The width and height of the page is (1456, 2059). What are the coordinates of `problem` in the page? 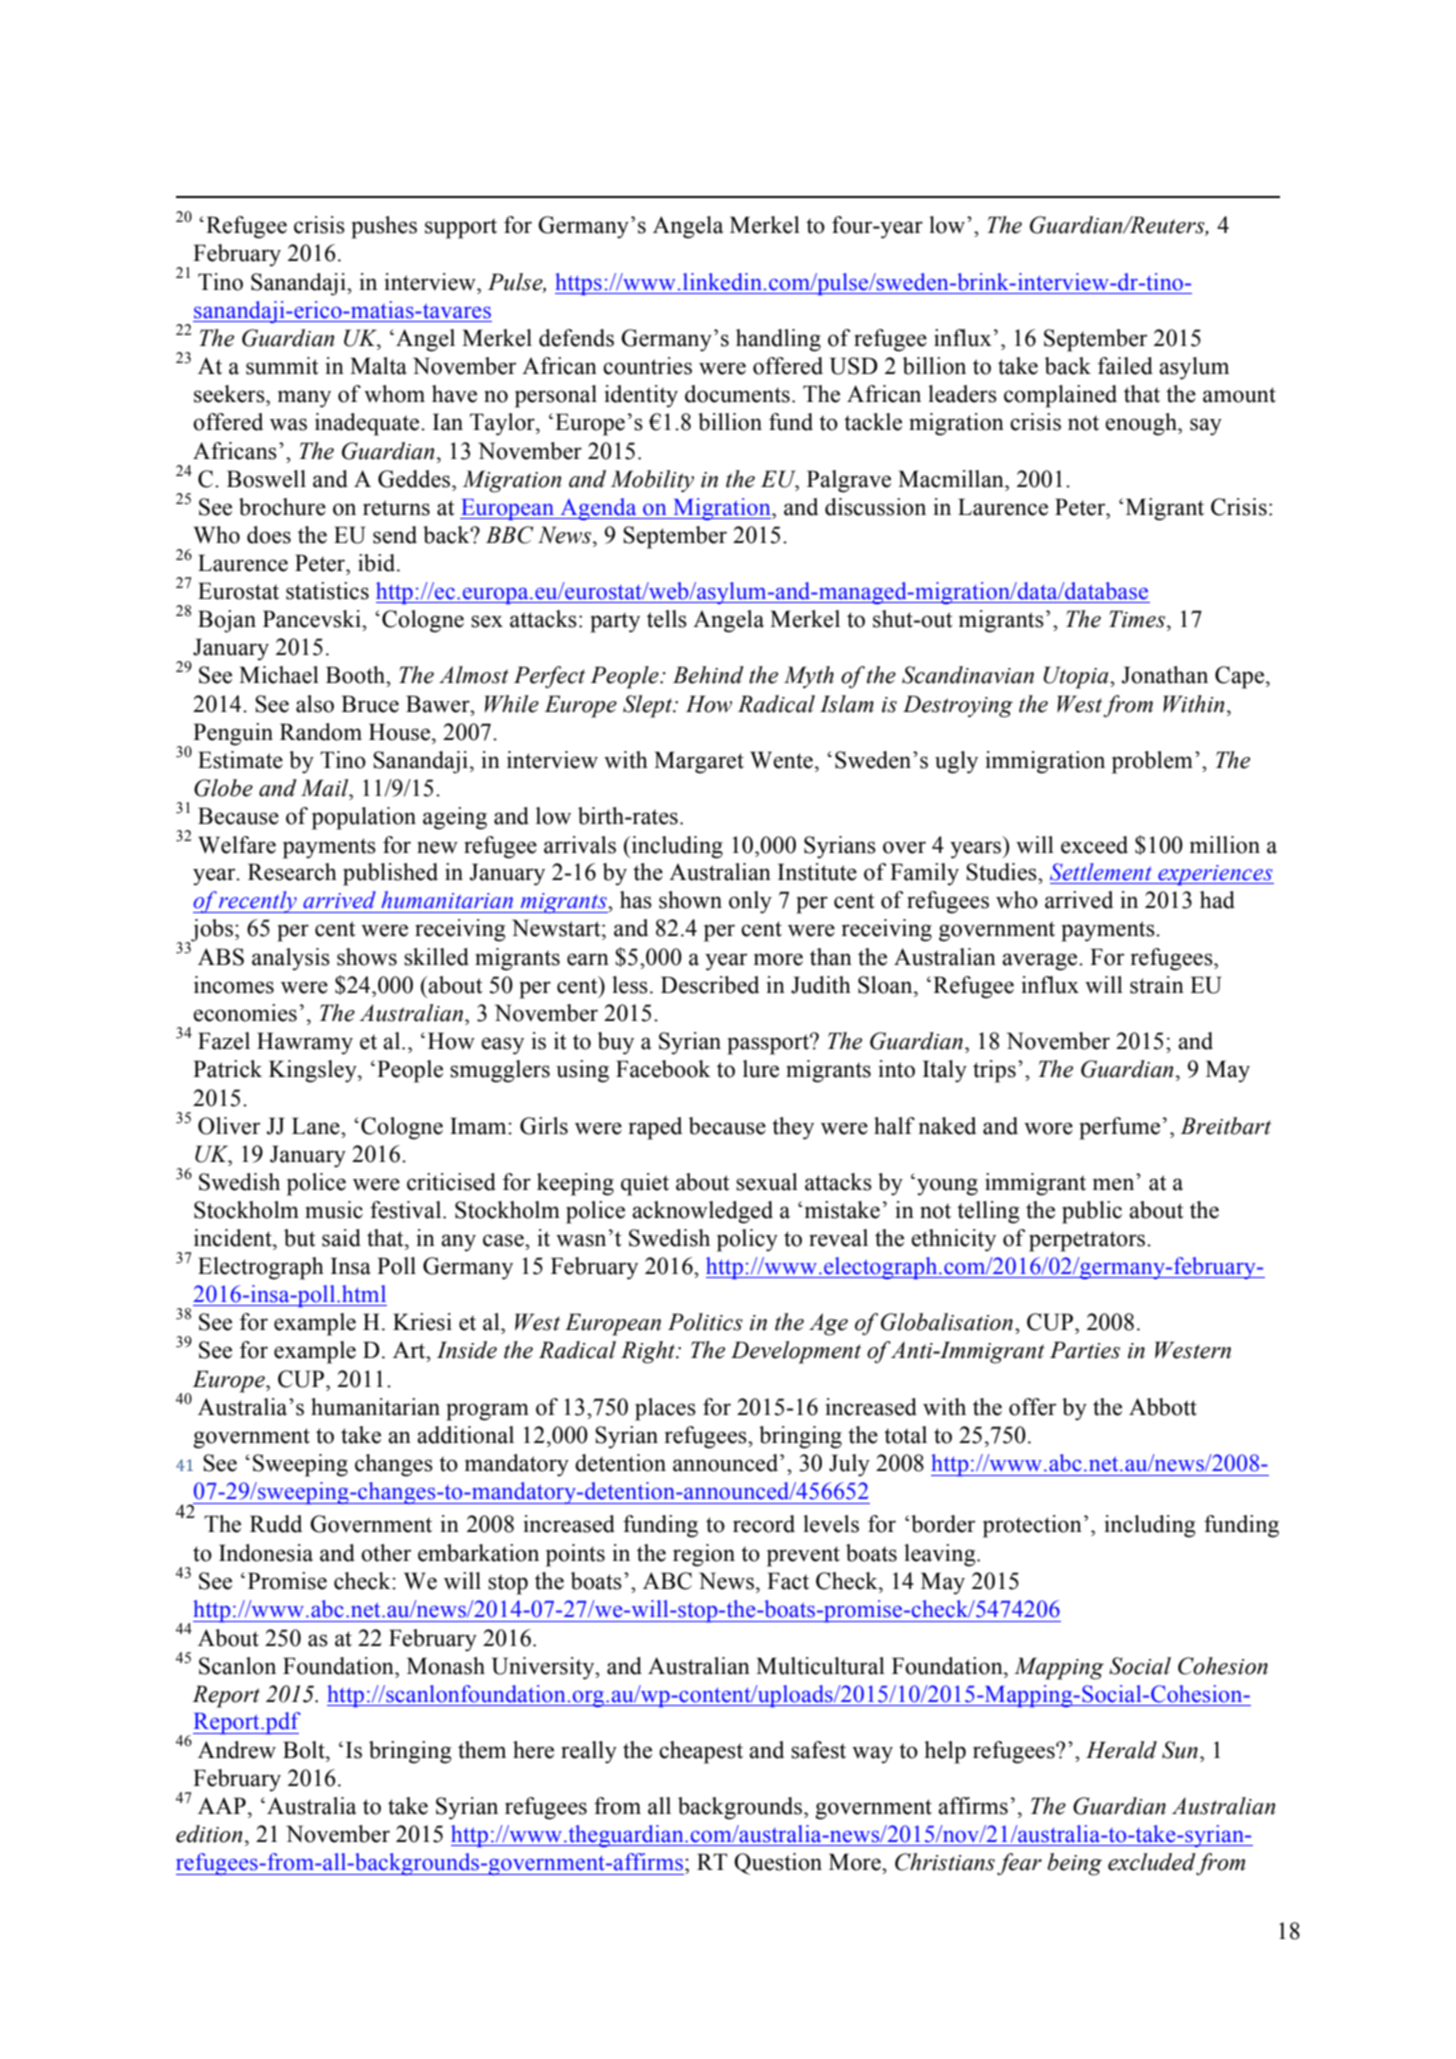 It's located at (1152, 762).
